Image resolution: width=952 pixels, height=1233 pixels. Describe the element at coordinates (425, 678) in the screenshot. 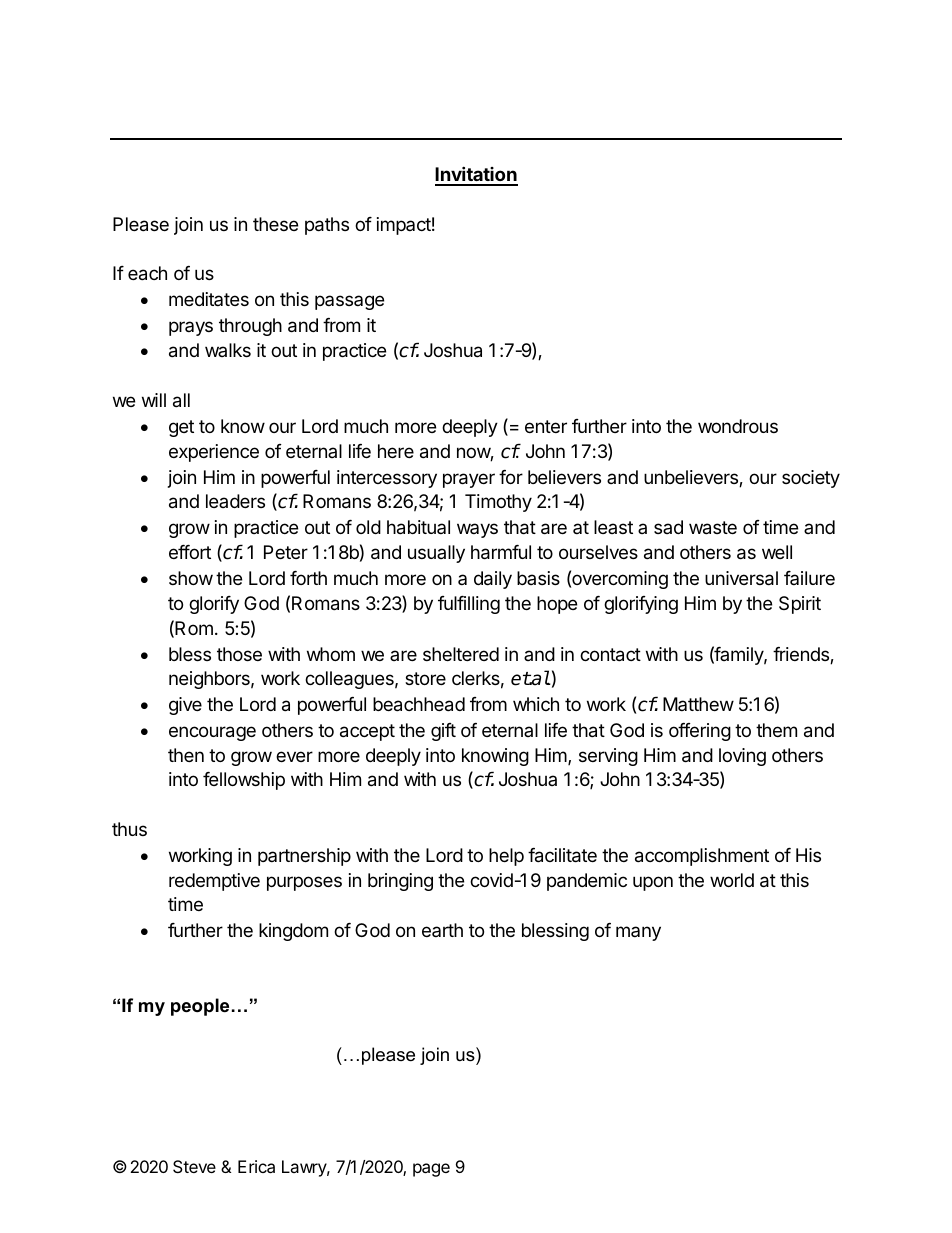

I see `store` at that location.
